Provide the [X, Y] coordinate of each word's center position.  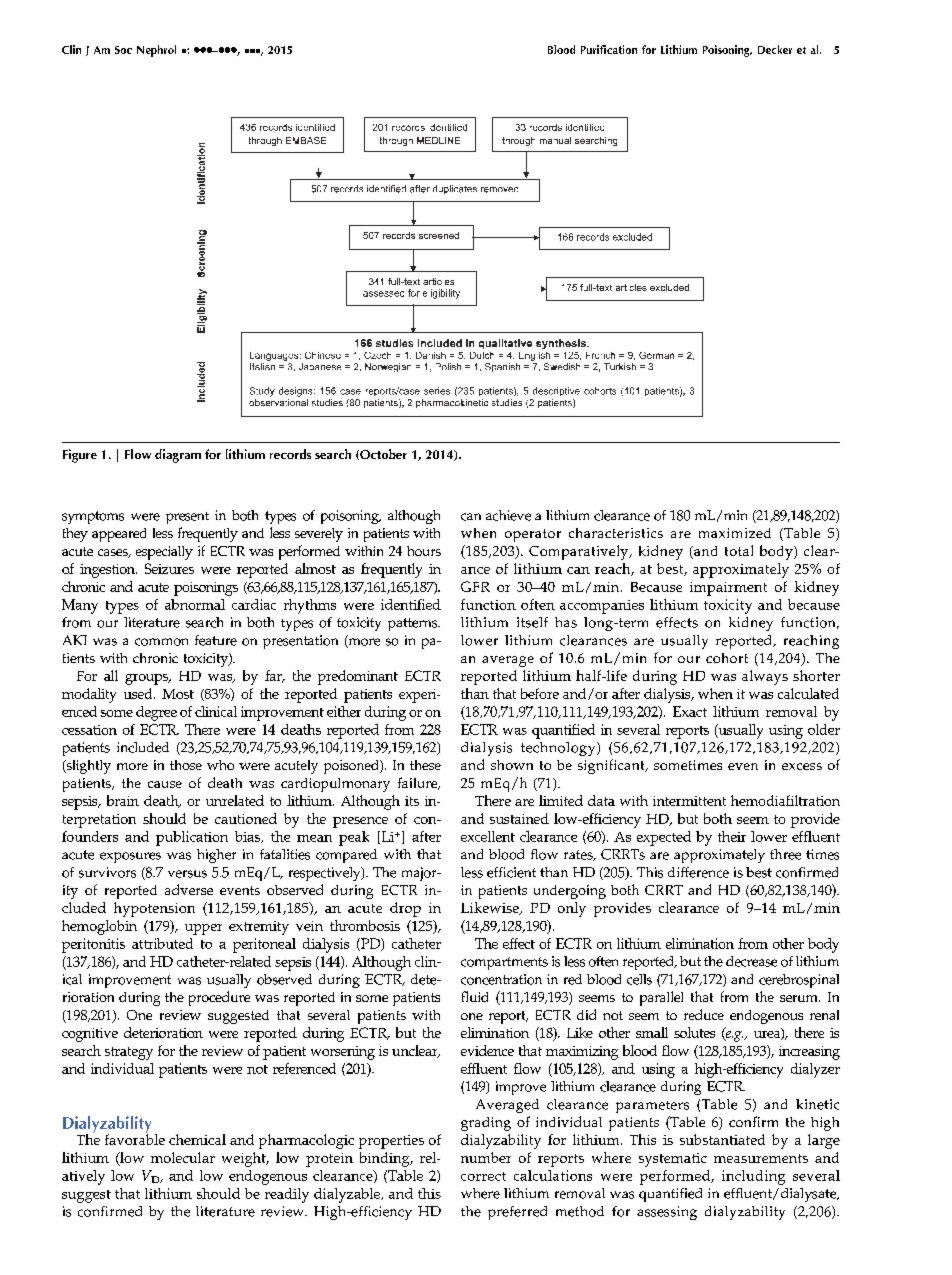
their [732, 836]
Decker [775, 49]
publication [192, 838]
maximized [735, 533]
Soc [123, 50]
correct [483, 1176]
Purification [609, 49]
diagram [178, 456]
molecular [183, 1157]
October [382, 454]
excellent [488, 836]
